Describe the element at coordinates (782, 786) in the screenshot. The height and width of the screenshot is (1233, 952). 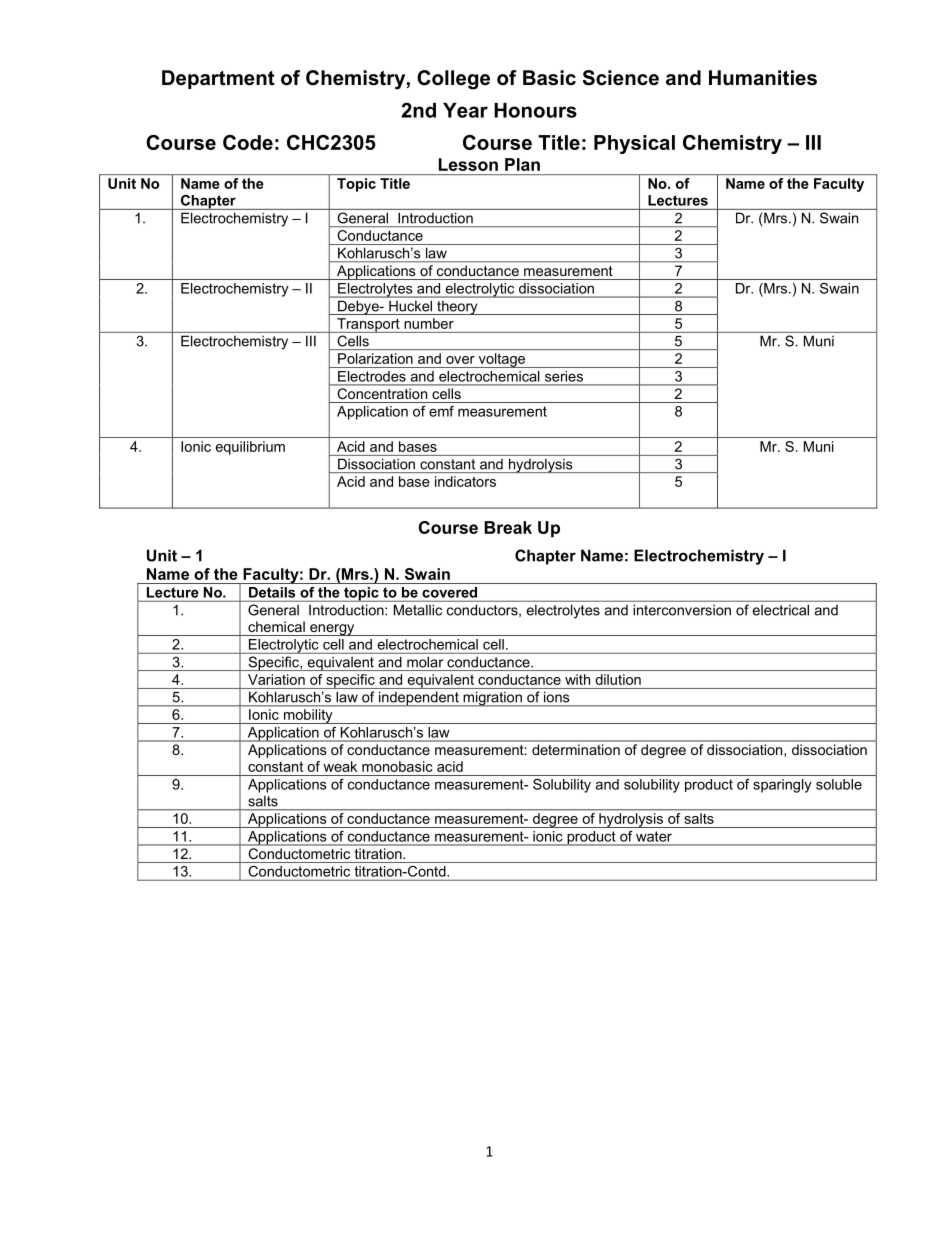
I see `sparingly` at that location.
